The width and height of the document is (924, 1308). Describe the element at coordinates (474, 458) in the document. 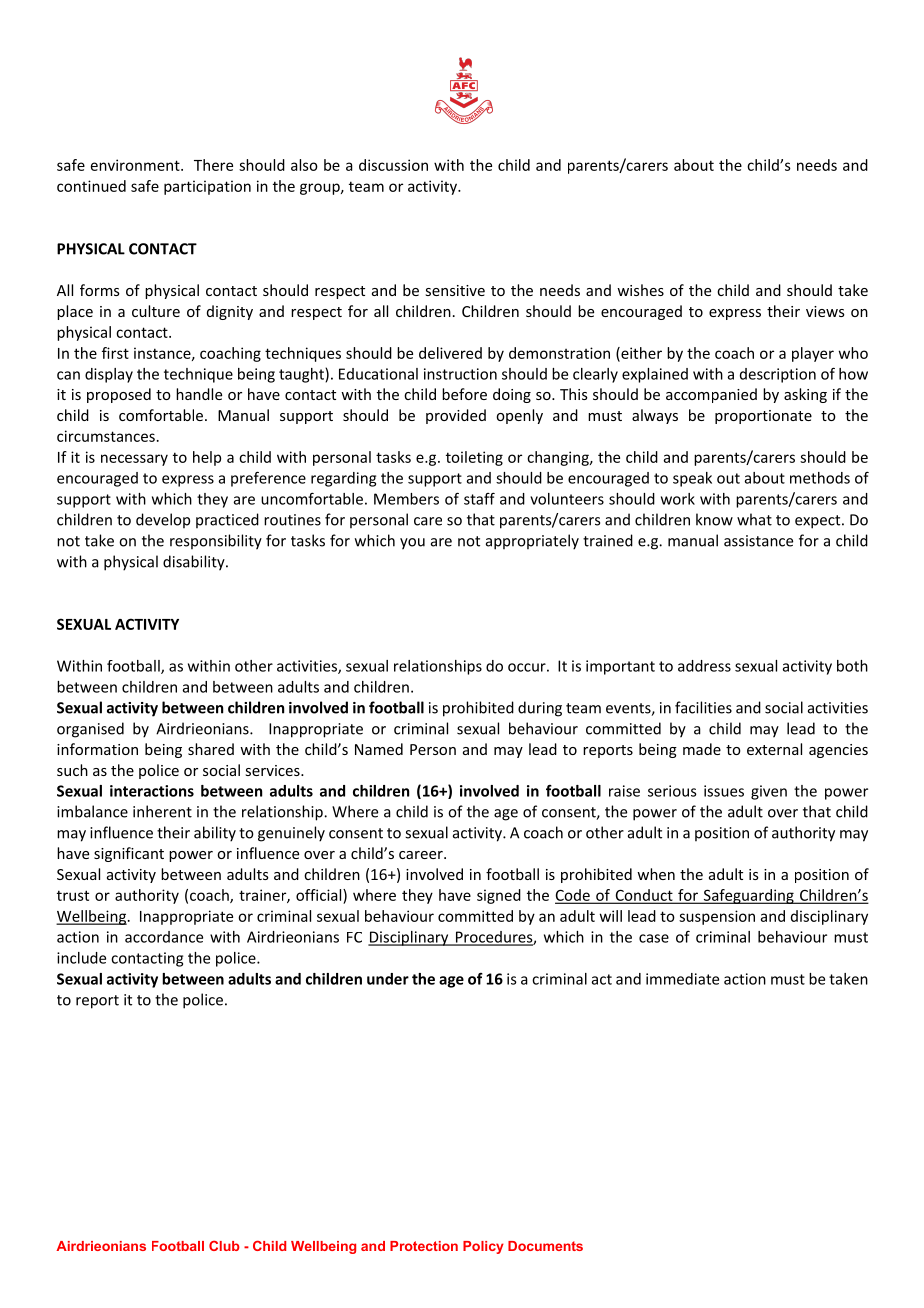

I see `toileting` at that location.
